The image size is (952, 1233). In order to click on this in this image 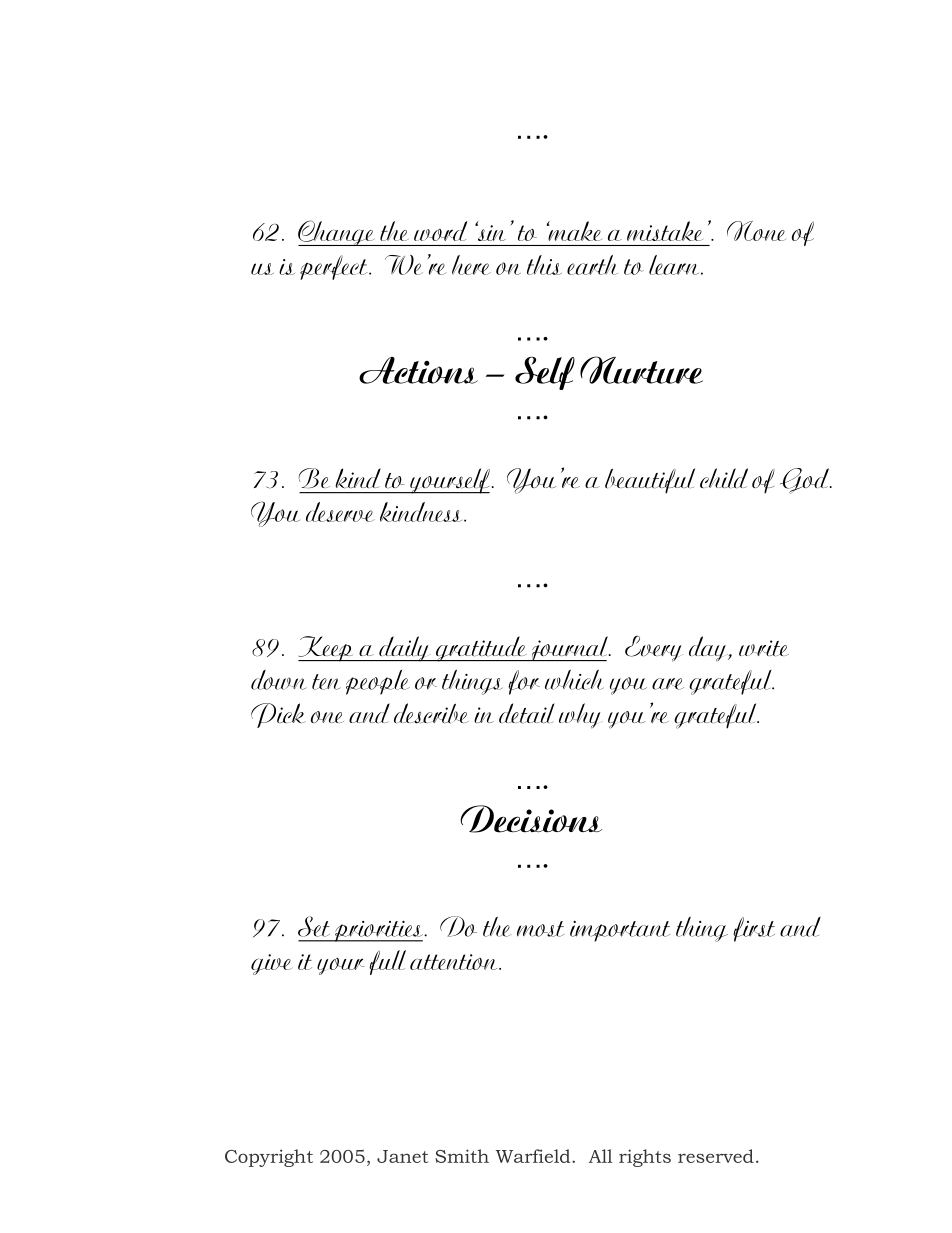, I will do `click(544, 265)`.
